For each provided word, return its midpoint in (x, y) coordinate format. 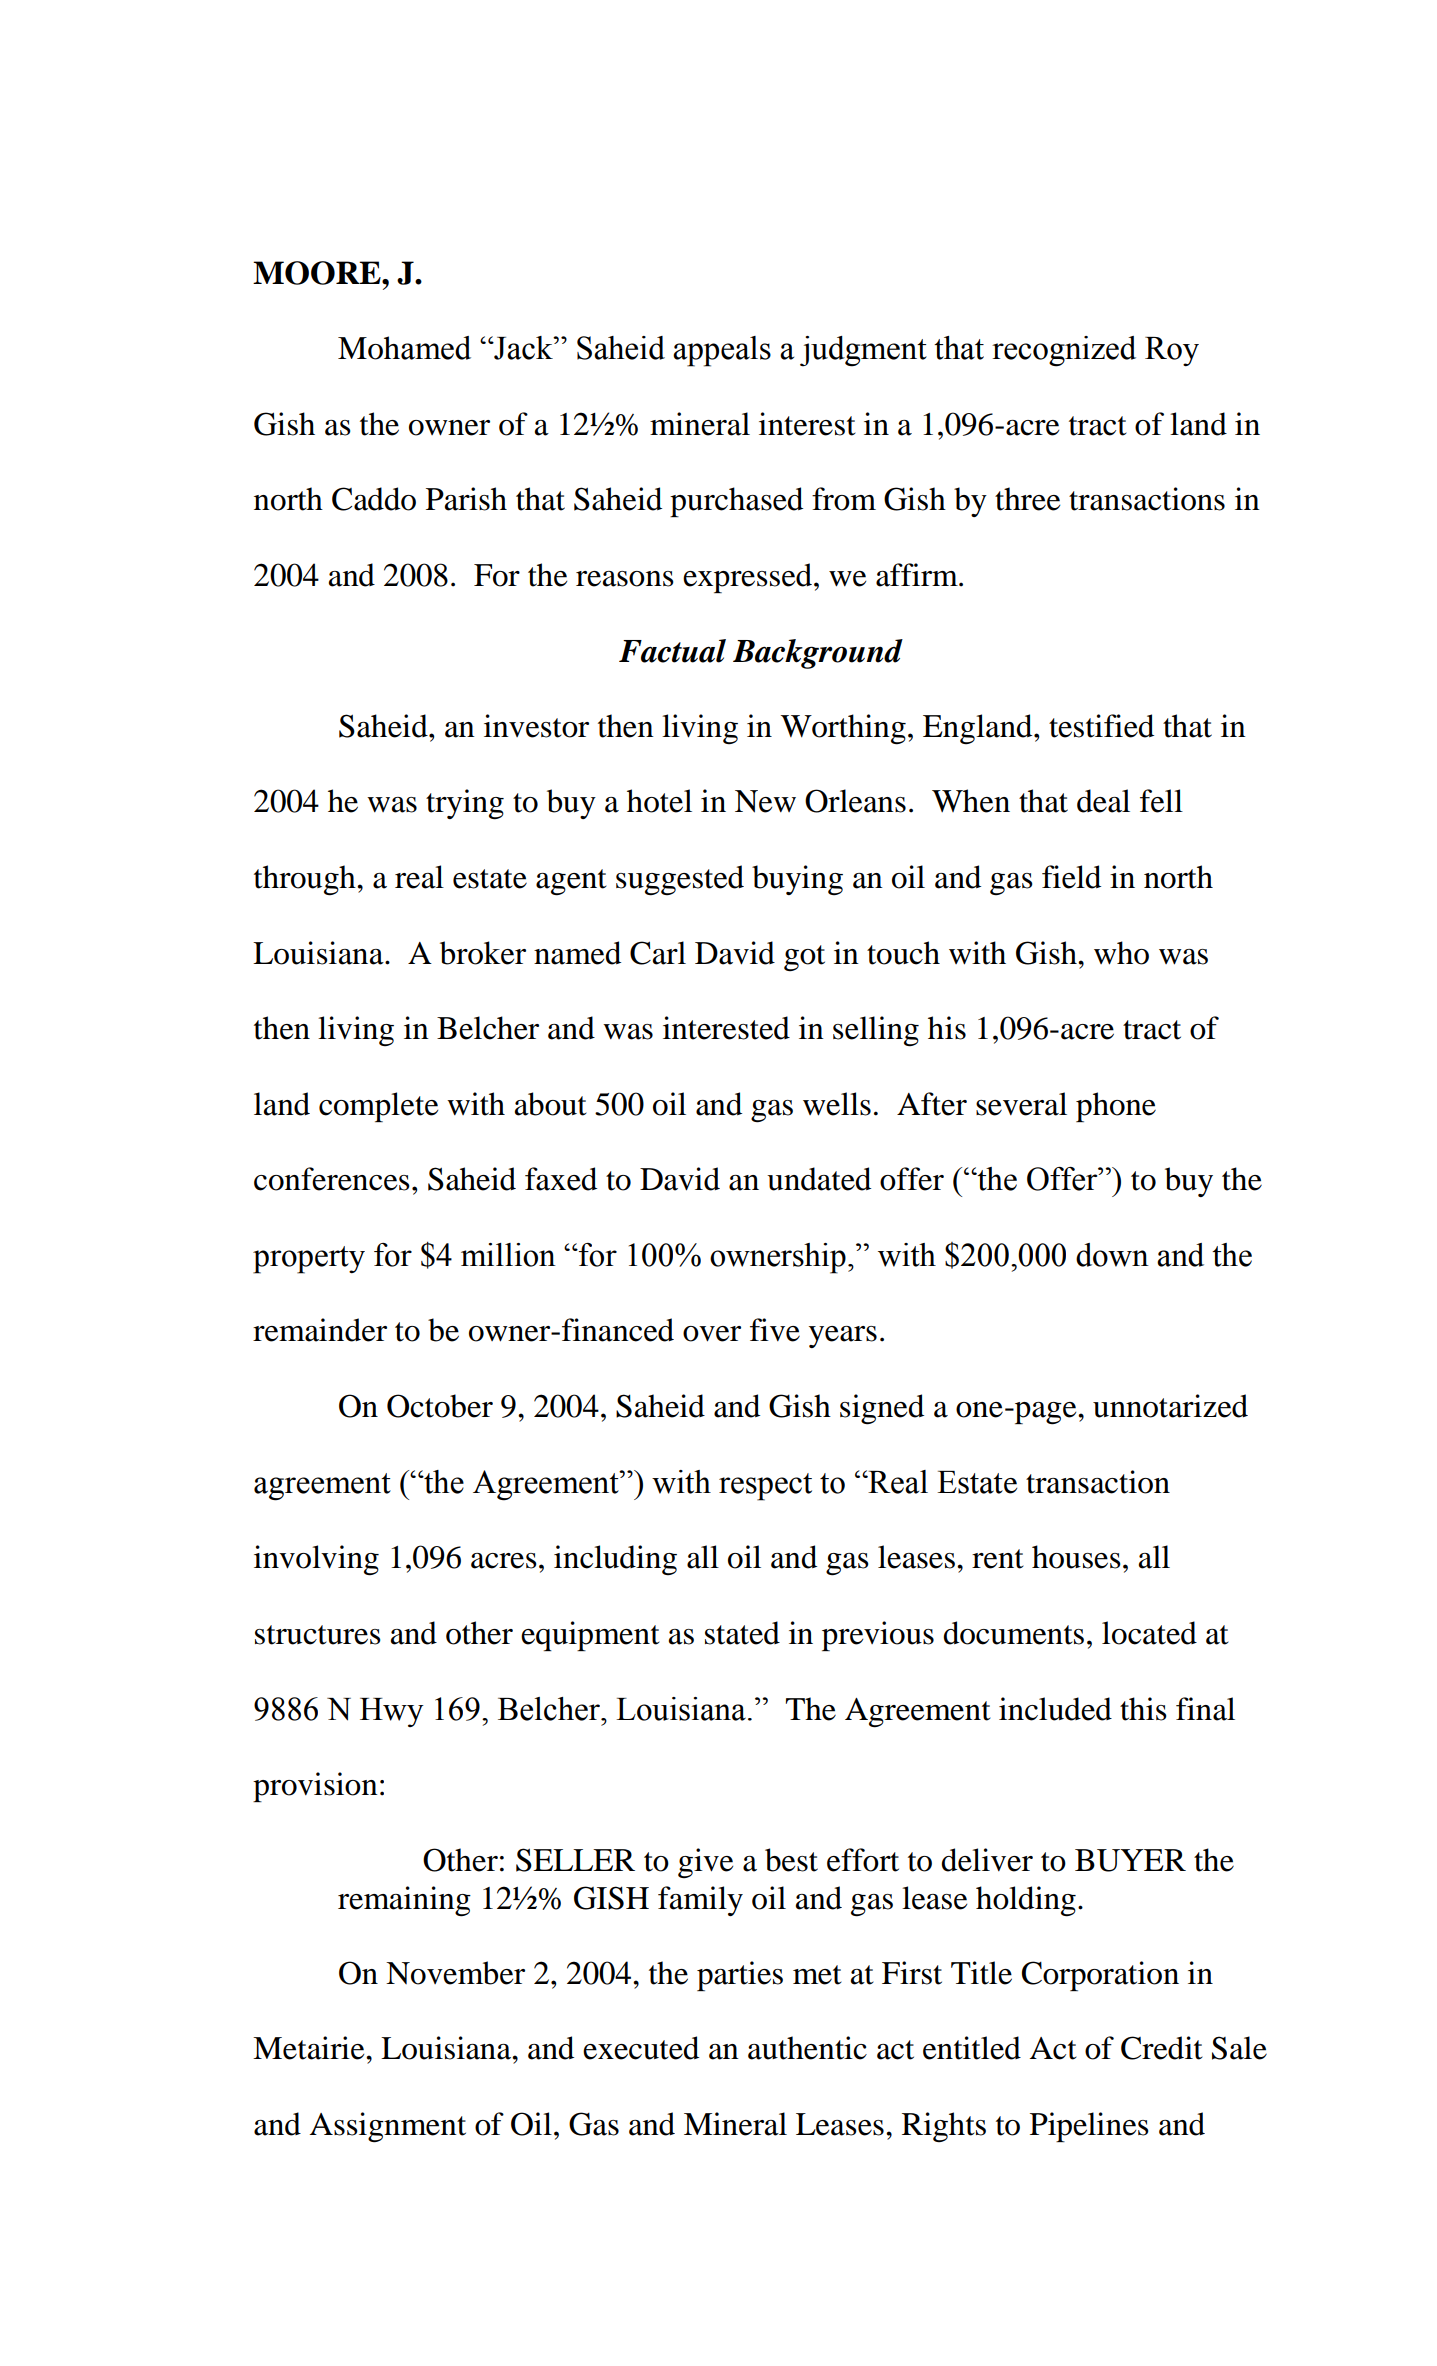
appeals (722, 351)
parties (740, 1976)
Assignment (388, 2127)
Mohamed (404, 348)
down (1112, 1255)
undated (819, 1179)
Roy (1172, 351)
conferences (332, 1179)
